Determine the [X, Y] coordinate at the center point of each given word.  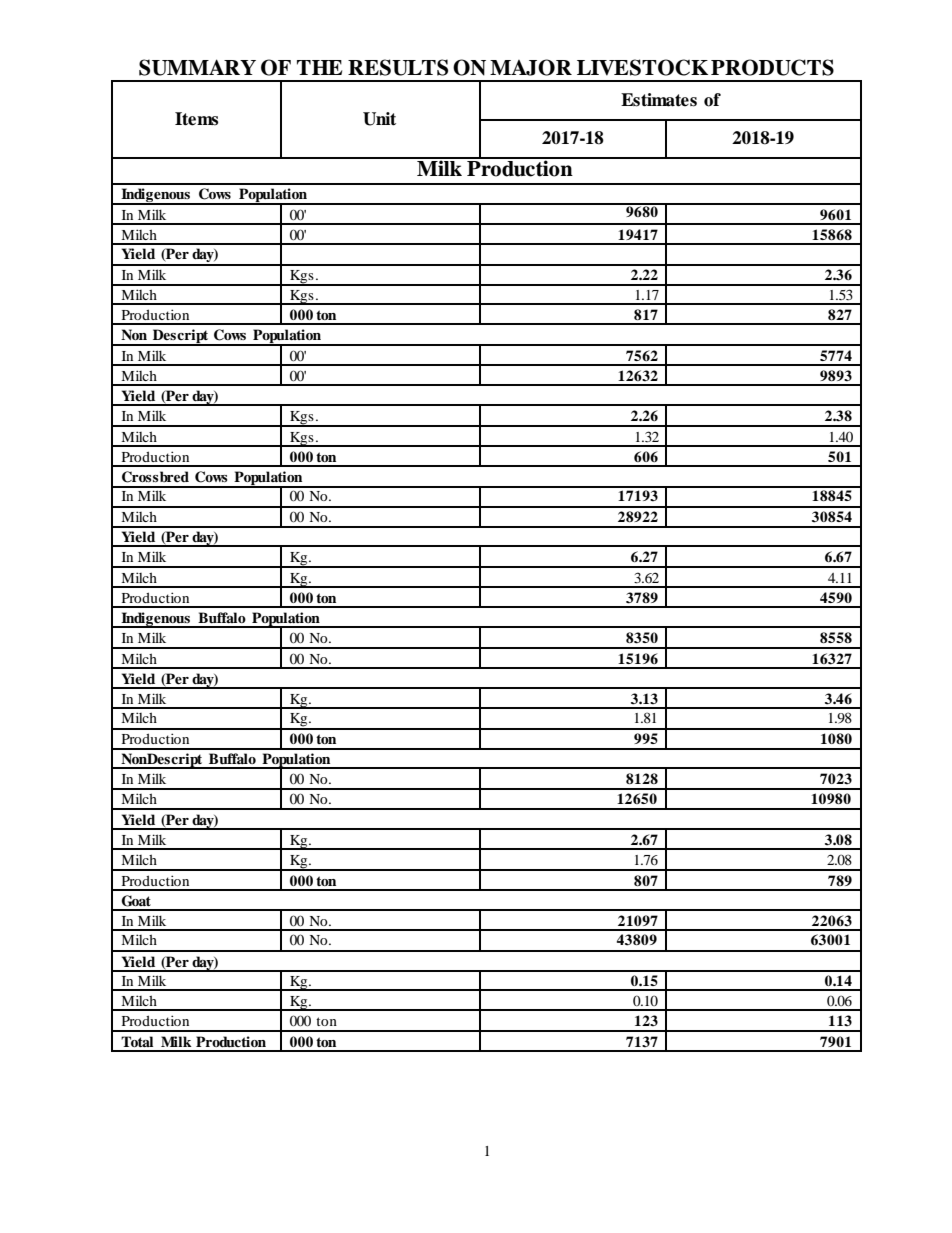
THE [319, 67]
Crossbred [155, 477]
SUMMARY [197, 67]
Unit [379, 119]
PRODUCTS [772, 67]
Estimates [659, 100]
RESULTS [398, 67]
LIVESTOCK [642, 67]
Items [196, 119]
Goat [136, 901]
